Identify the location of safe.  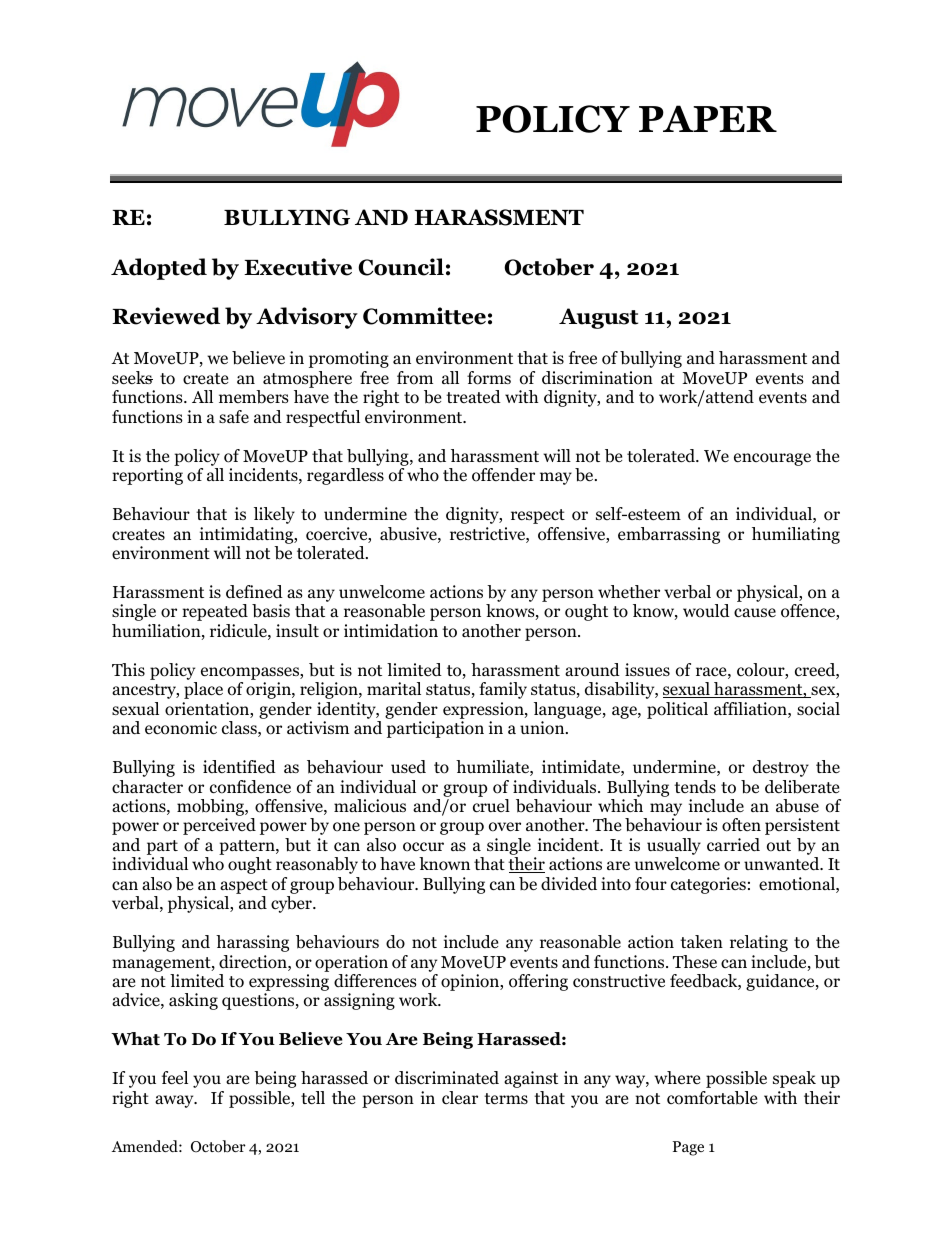
(234, 416).
